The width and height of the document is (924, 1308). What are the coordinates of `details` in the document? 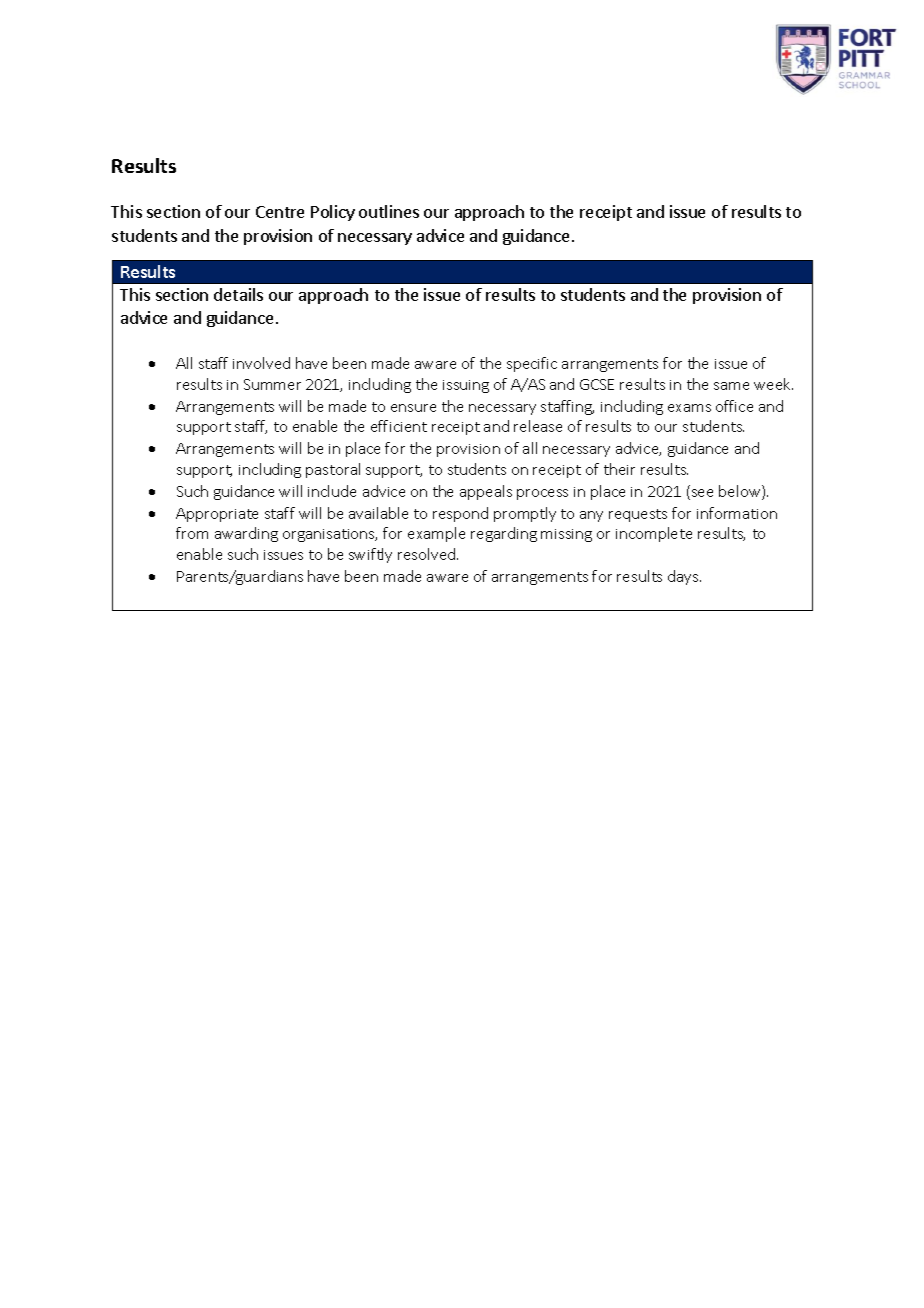 It's located at (238, 294).
